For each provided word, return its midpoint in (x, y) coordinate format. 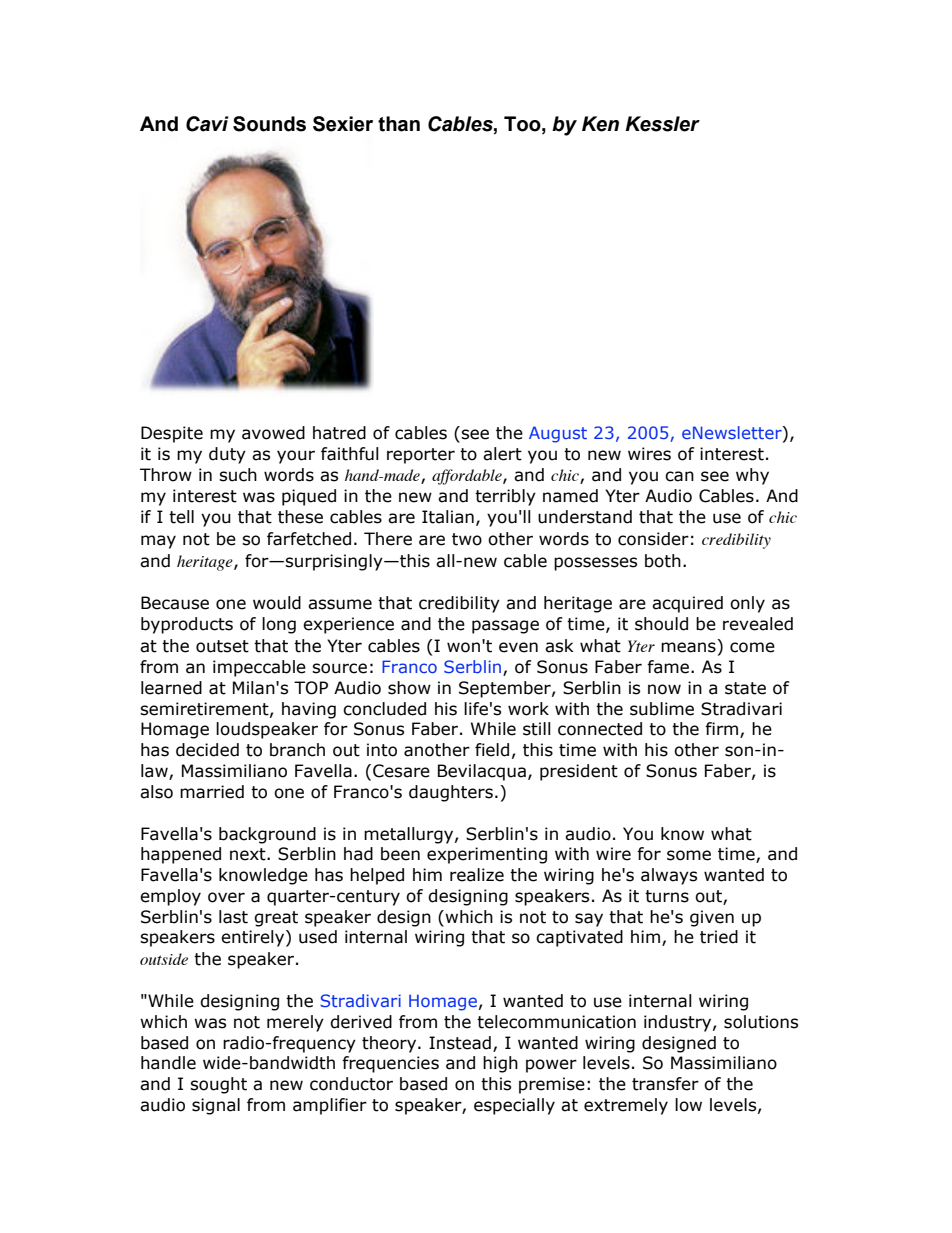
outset (222, 646)
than (399, 124)
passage (505, 627)
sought (218, 1085)
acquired (687, 604)
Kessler (662, 124)
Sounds (269, 124)
